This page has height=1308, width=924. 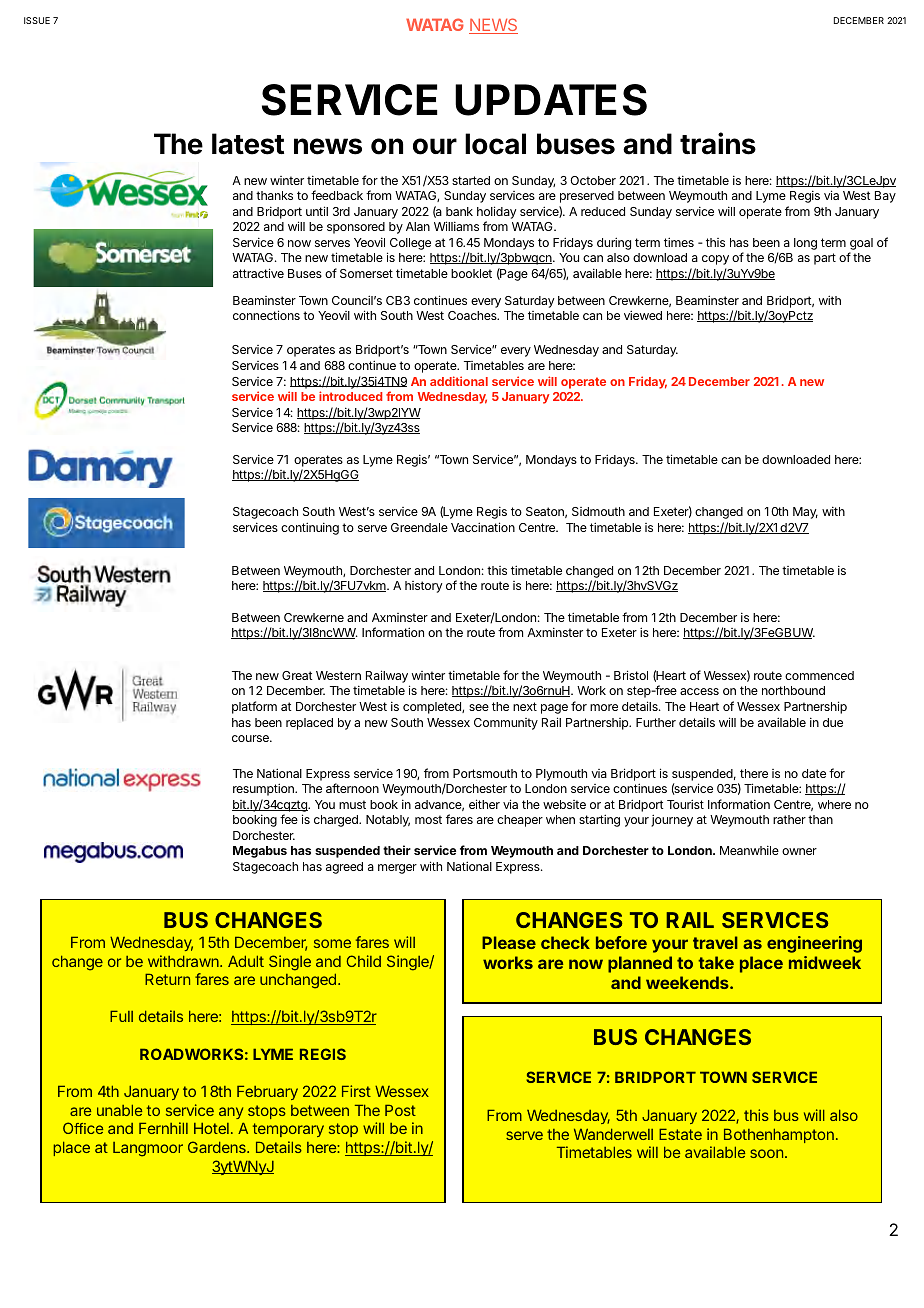 What do you see at coordinates (805, 513) in the page?
I see `May` at bounding box center [805, 513].
